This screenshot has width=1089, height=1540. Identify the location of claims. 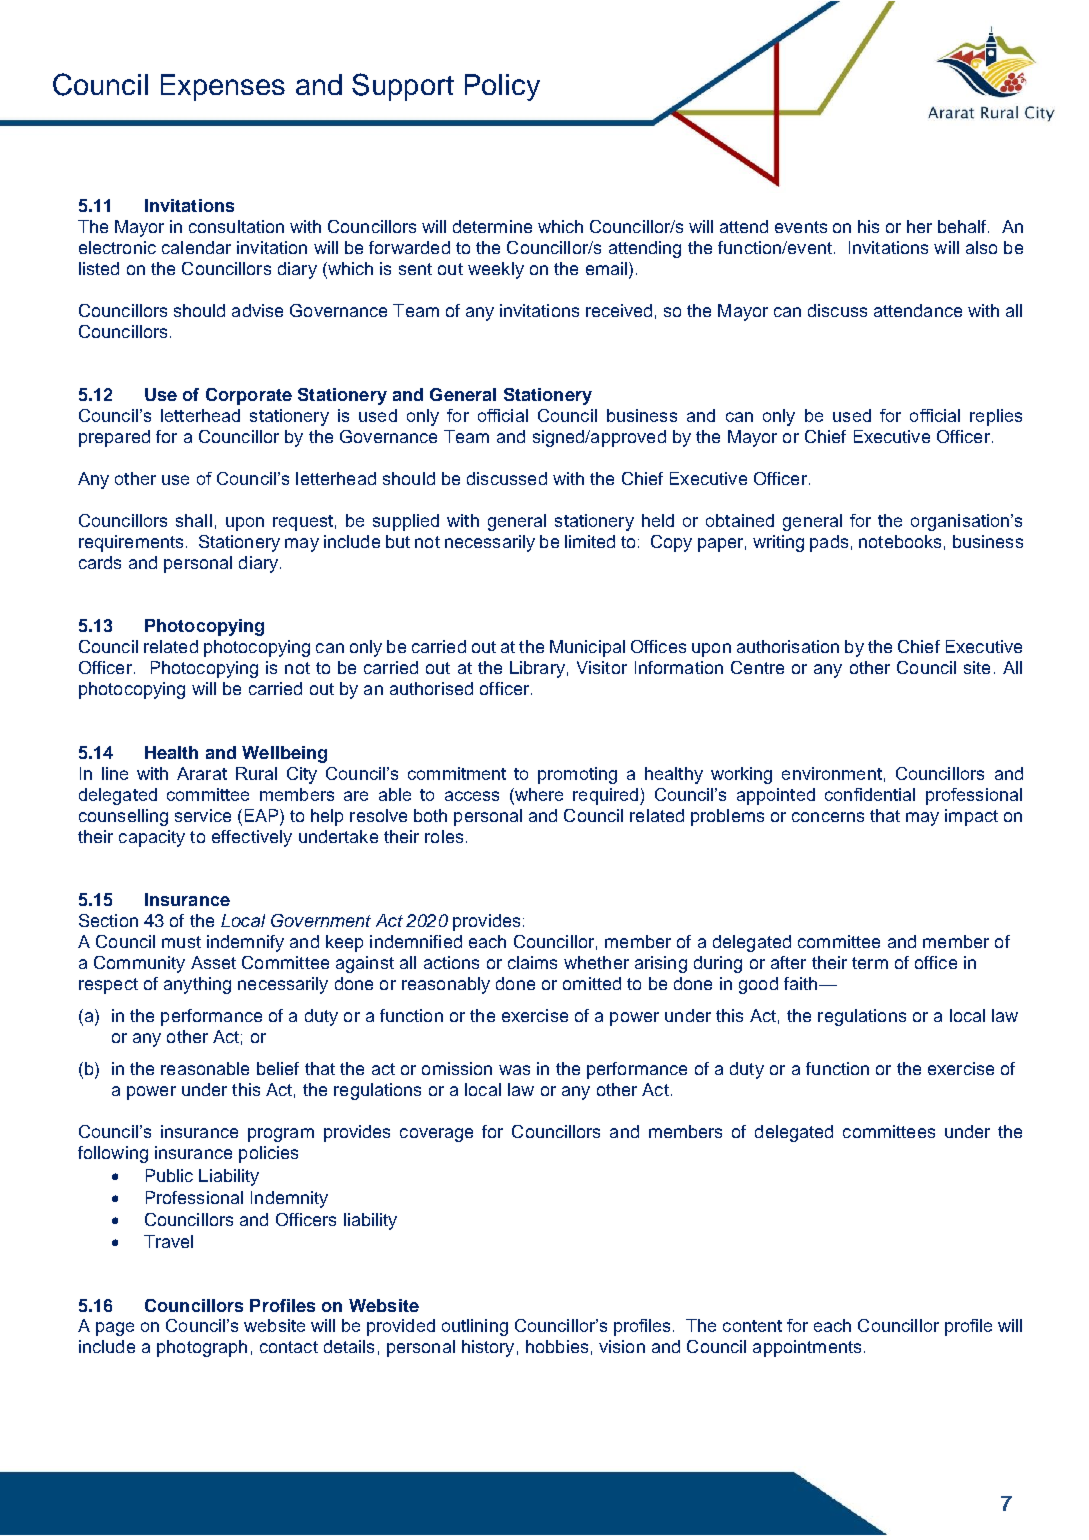
(532, 962).
